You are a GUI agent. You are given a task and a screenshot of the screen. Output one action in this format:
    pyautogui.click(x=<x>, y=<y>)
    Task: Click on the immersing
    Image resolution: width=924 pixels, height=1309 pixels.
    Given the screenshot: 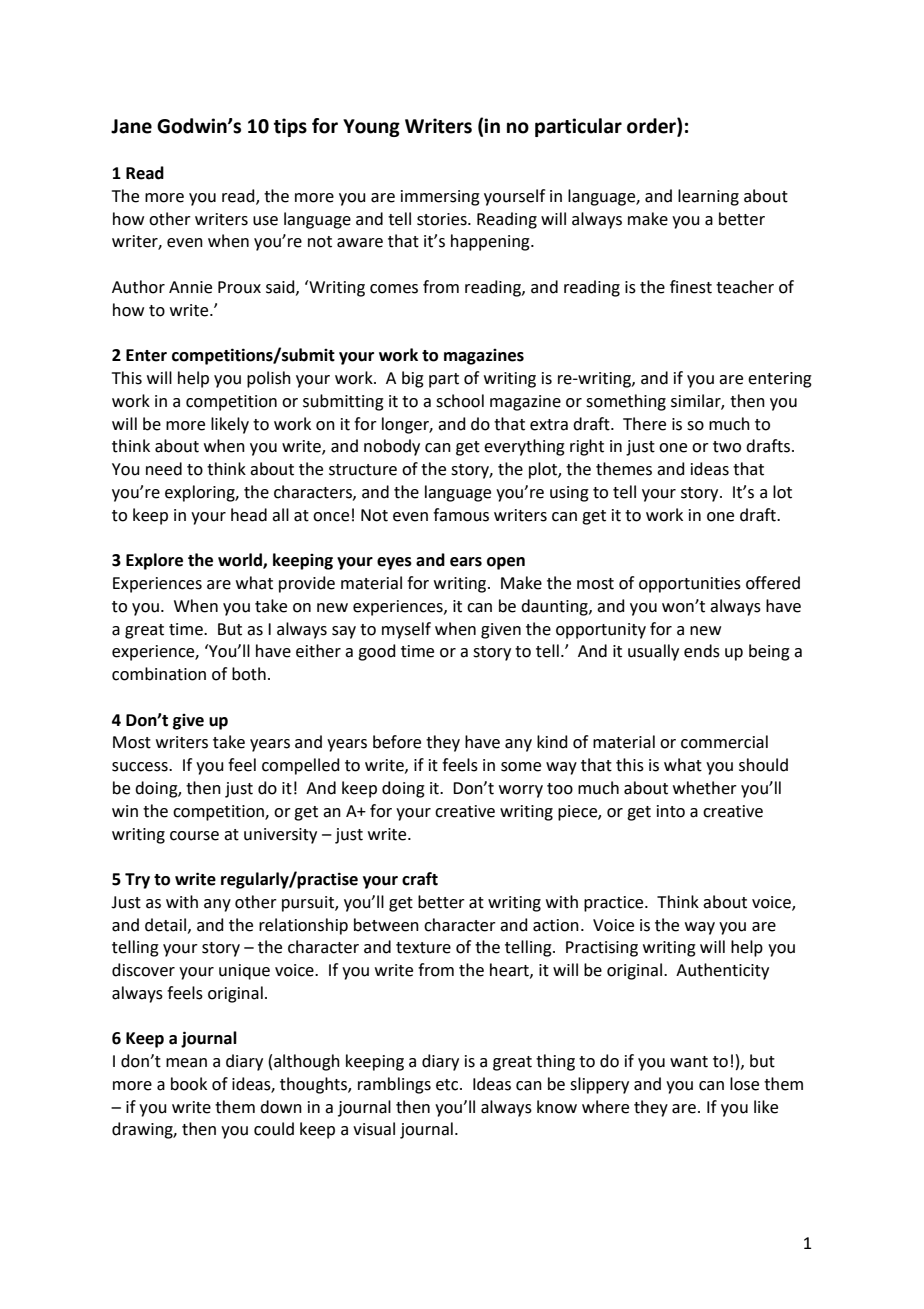 What is the action you would take?
    pyautogui.click(x=440, y=198)
